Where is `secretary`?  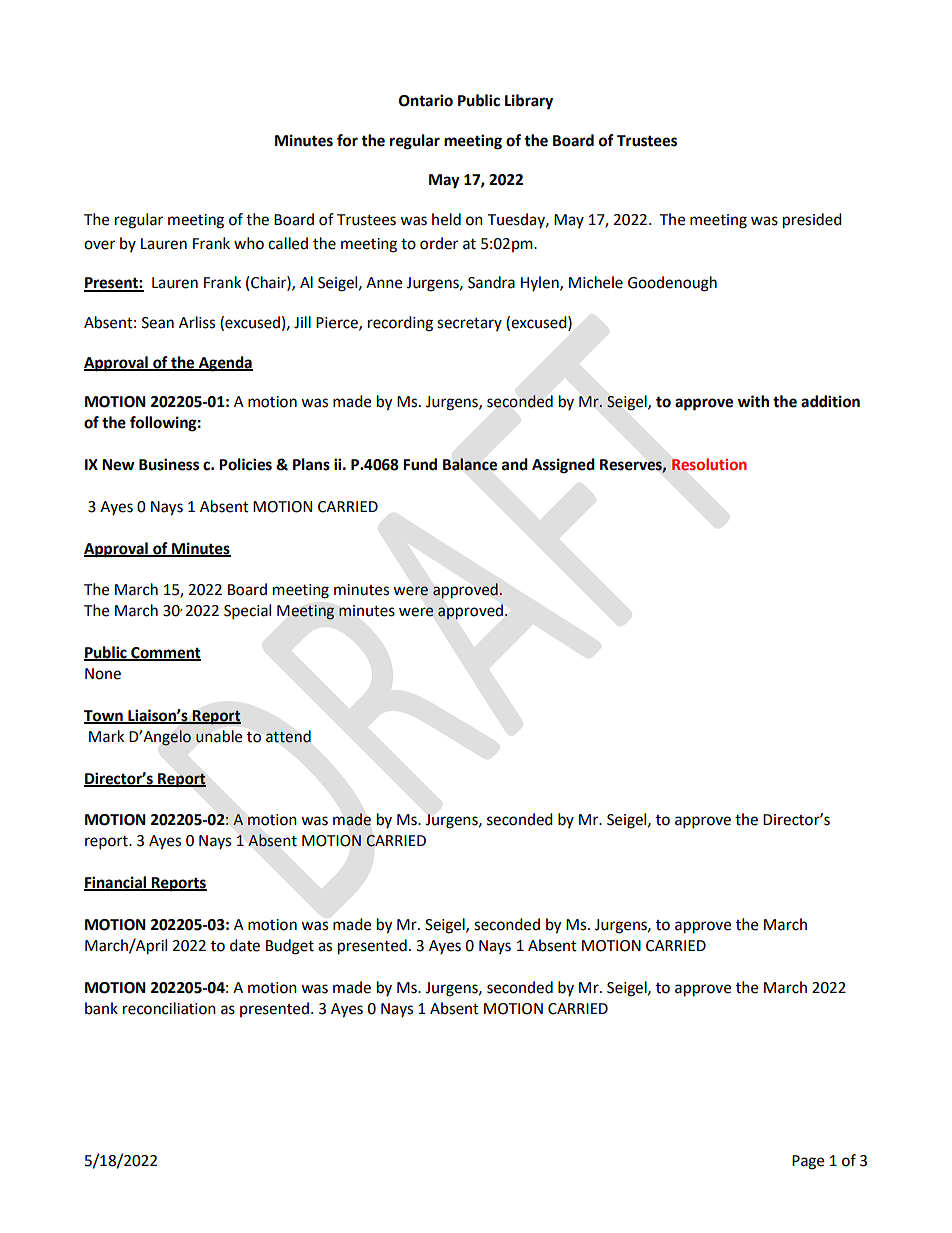 secretary is located at coordinates (469, 324).
